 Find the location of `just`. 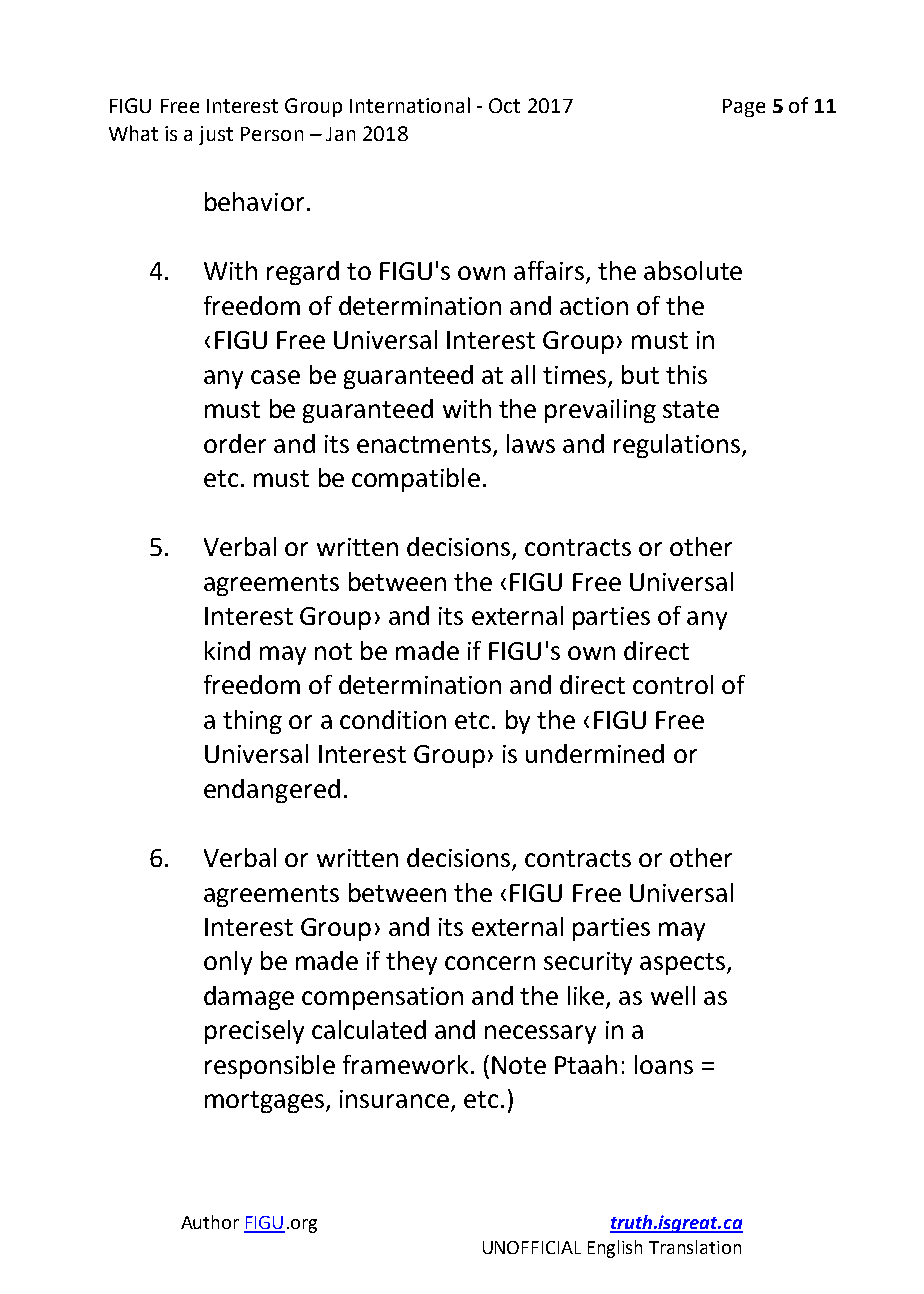

just is located at coordinates (216, 135).
